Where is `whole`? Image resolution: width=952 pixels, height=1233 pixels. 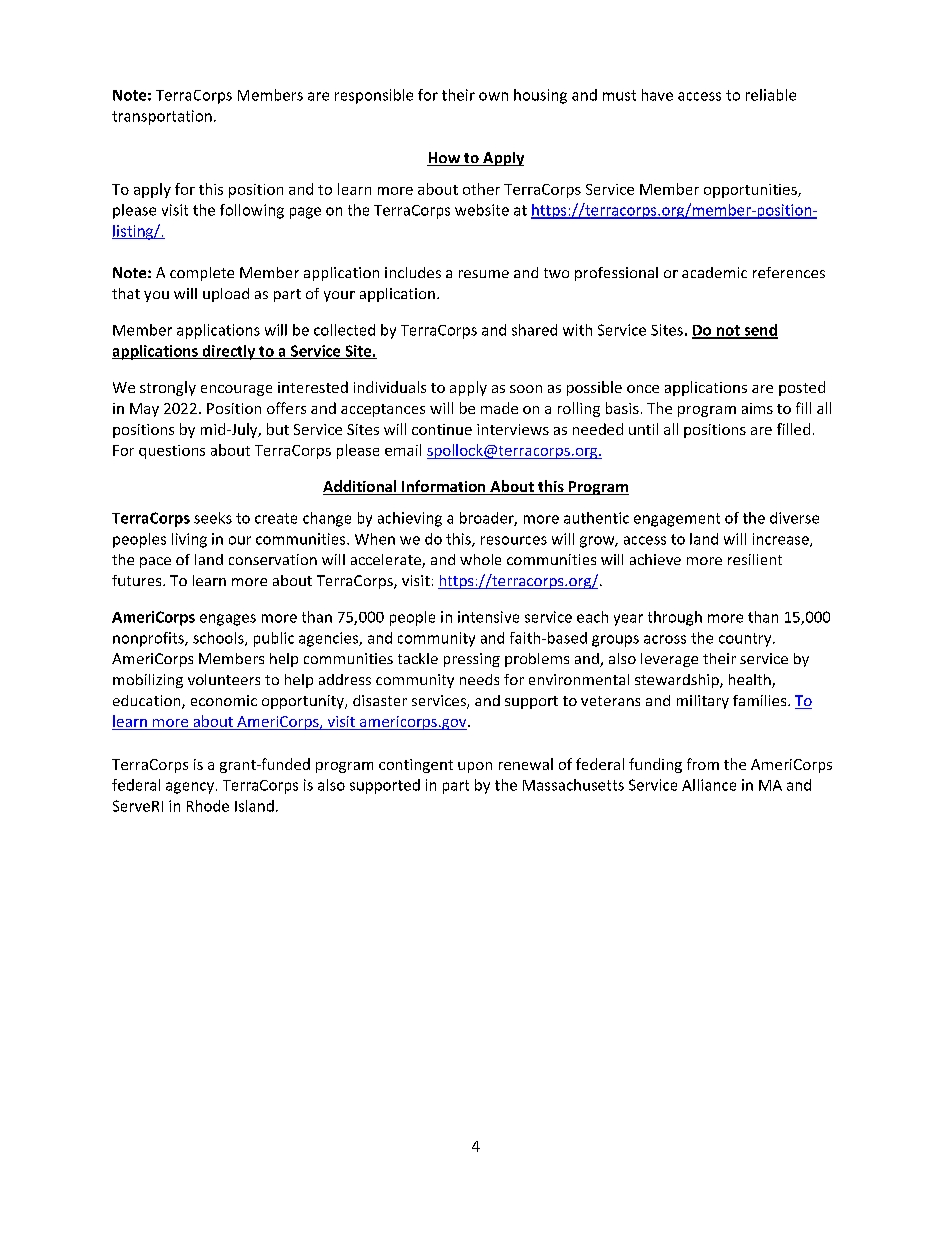
whole is located at coordinates (480, 559).
